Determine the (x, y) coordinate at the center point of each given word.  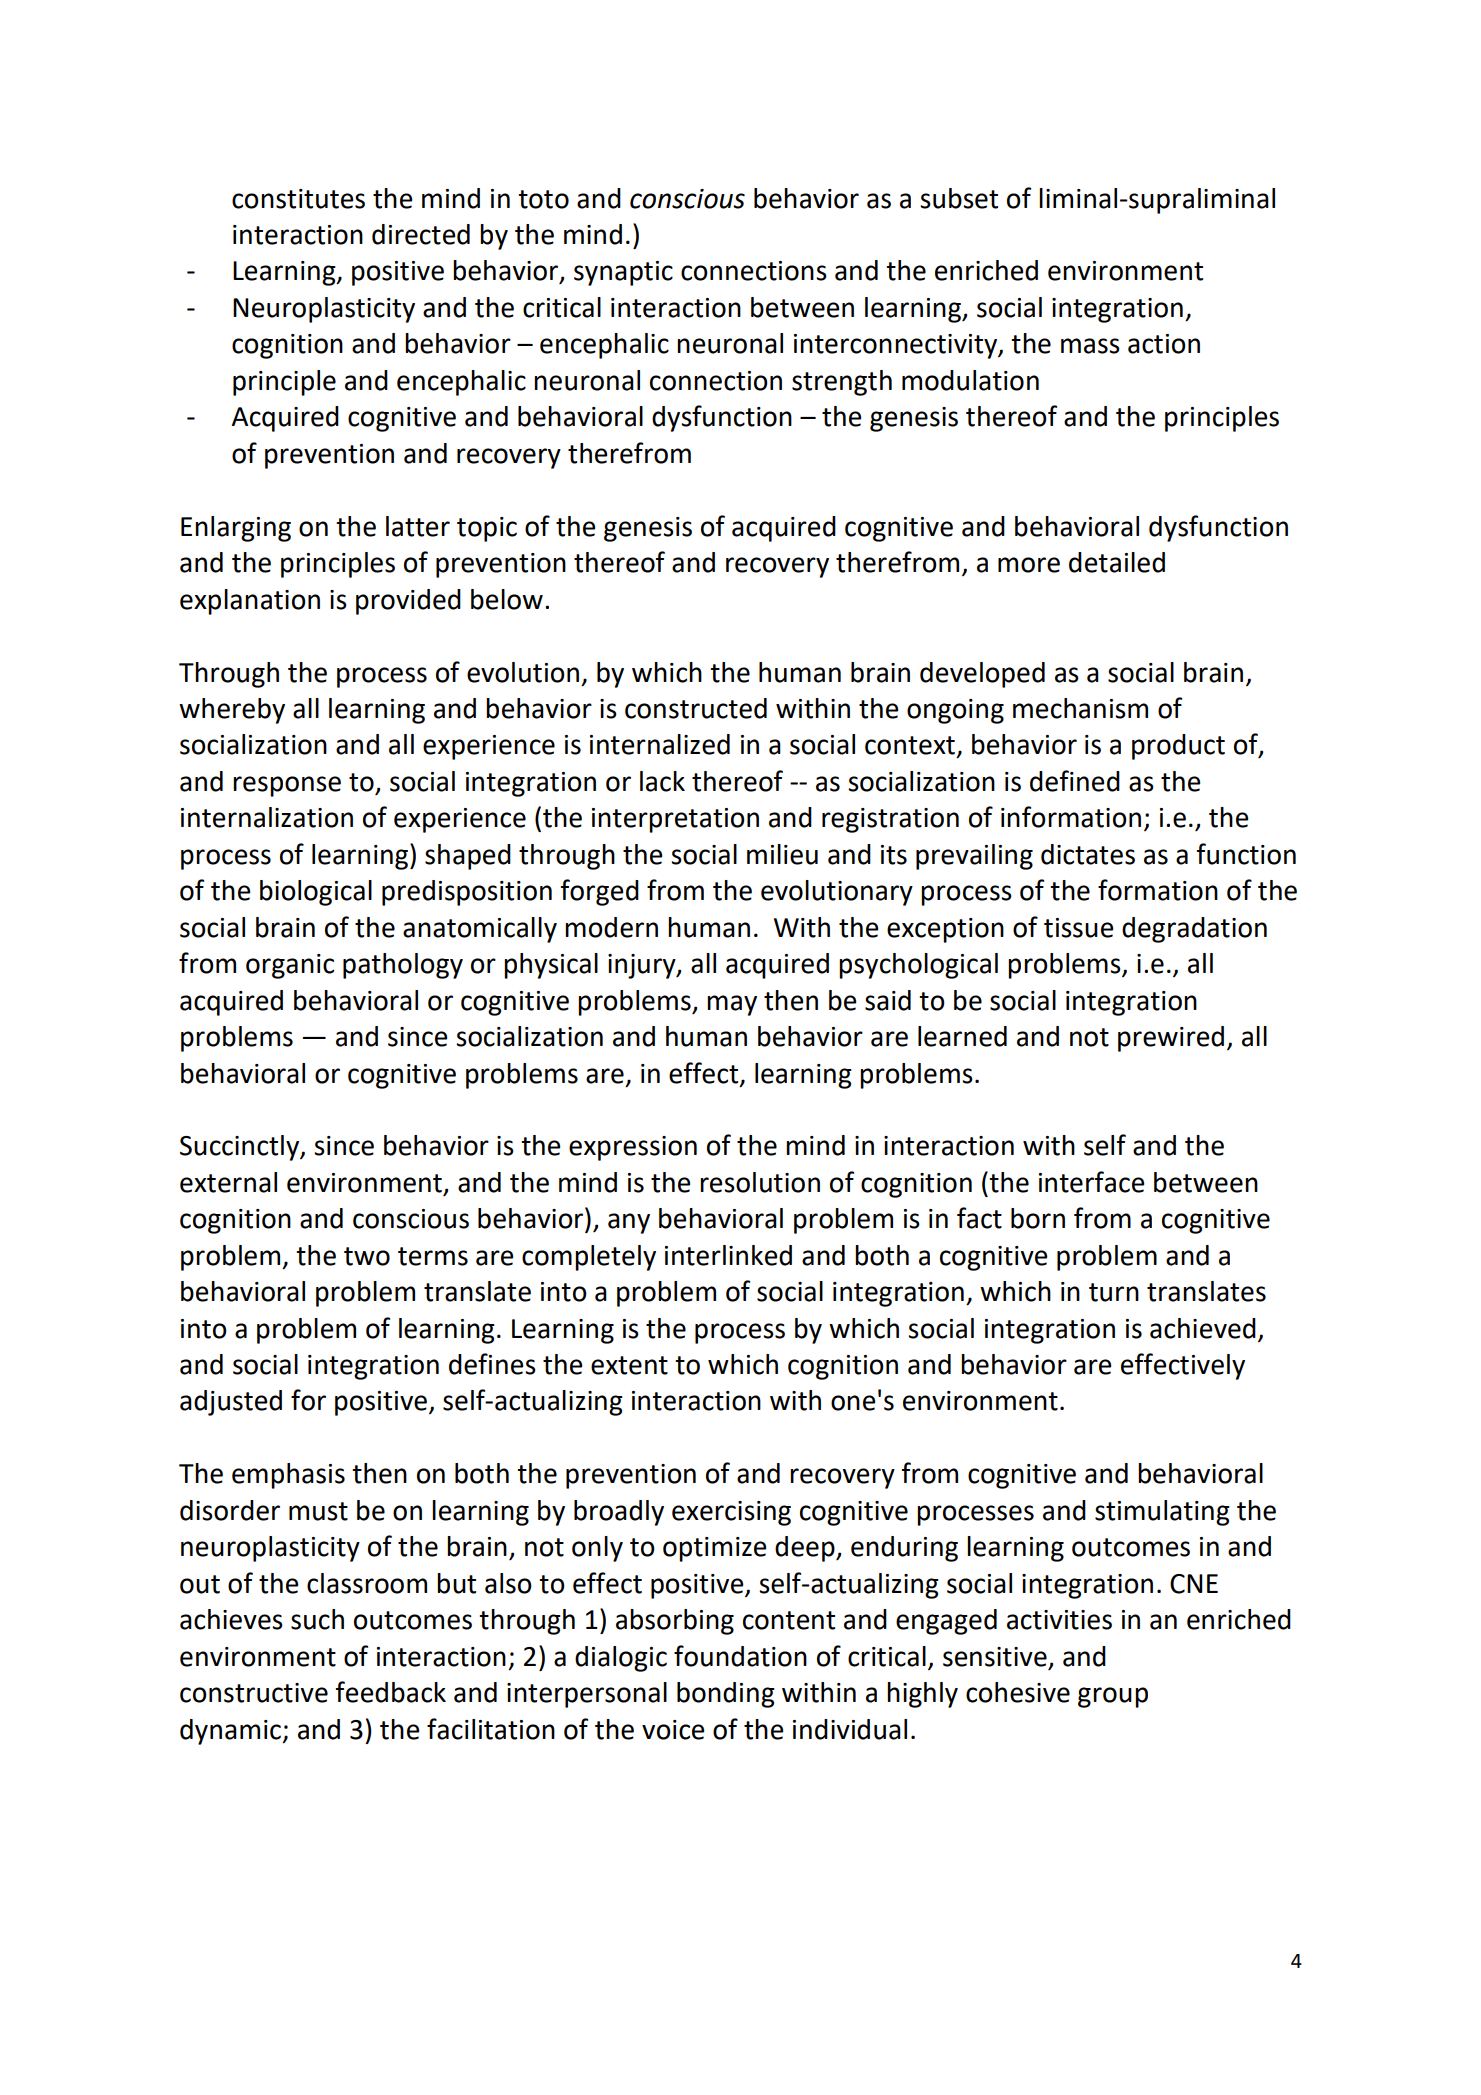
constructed (696, 708)
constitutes (298, 199)
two (367, 1256)
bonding (726, 1695)
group (1113, 1697)
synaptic (623, 273)
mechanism (1080, 708)
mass (1090, 346)
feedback (391, 1692)
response (287, 786)
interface (1091, 1182)
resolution (760, 1182)
